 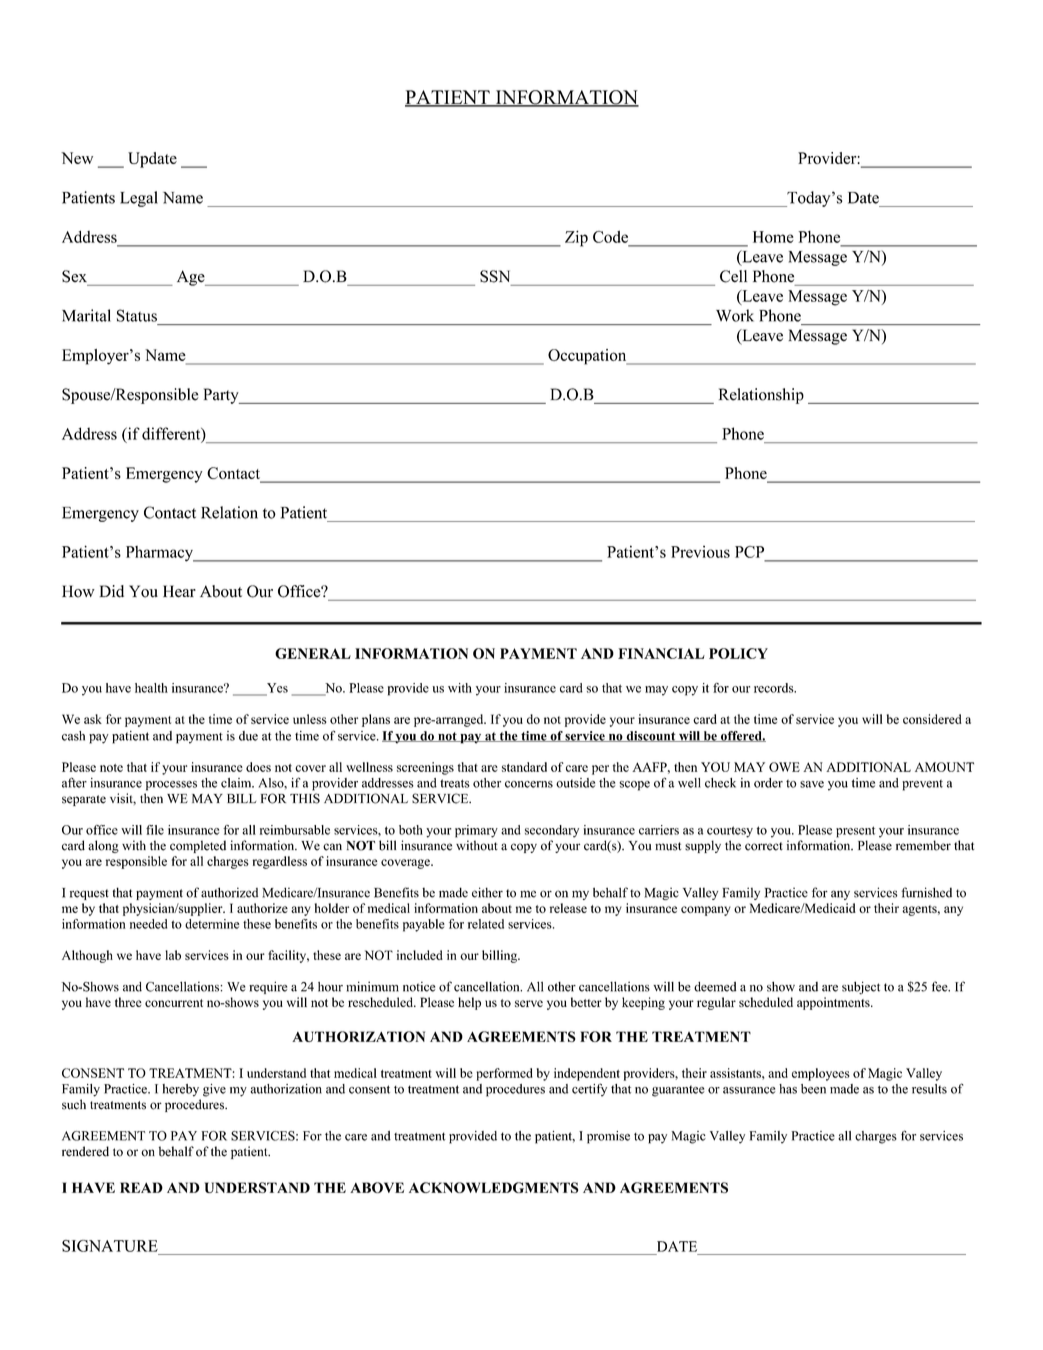 I want to click on Legal, so click(x=139, y=199).
